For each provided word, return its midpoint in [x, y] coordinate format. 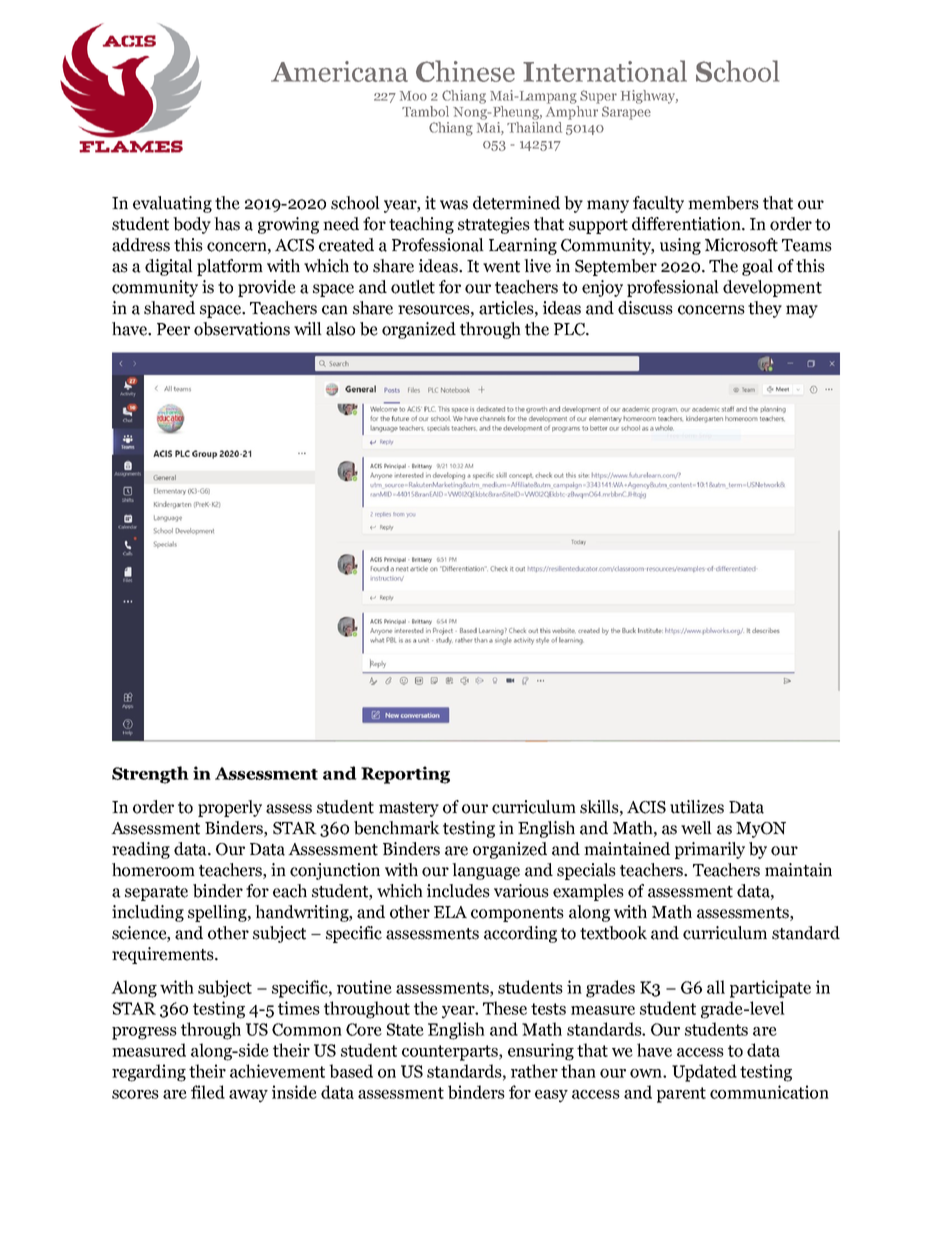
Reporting [405, 775]
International [605, 71]
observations [242, 329]
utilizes [697, 807]
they [765, 309]
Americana [339, 71]
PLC [570, 329]
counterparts [451, 1053]
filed [208, 1092]
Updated [704, 1073]
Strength [150, 775]
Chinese [465, 71]
